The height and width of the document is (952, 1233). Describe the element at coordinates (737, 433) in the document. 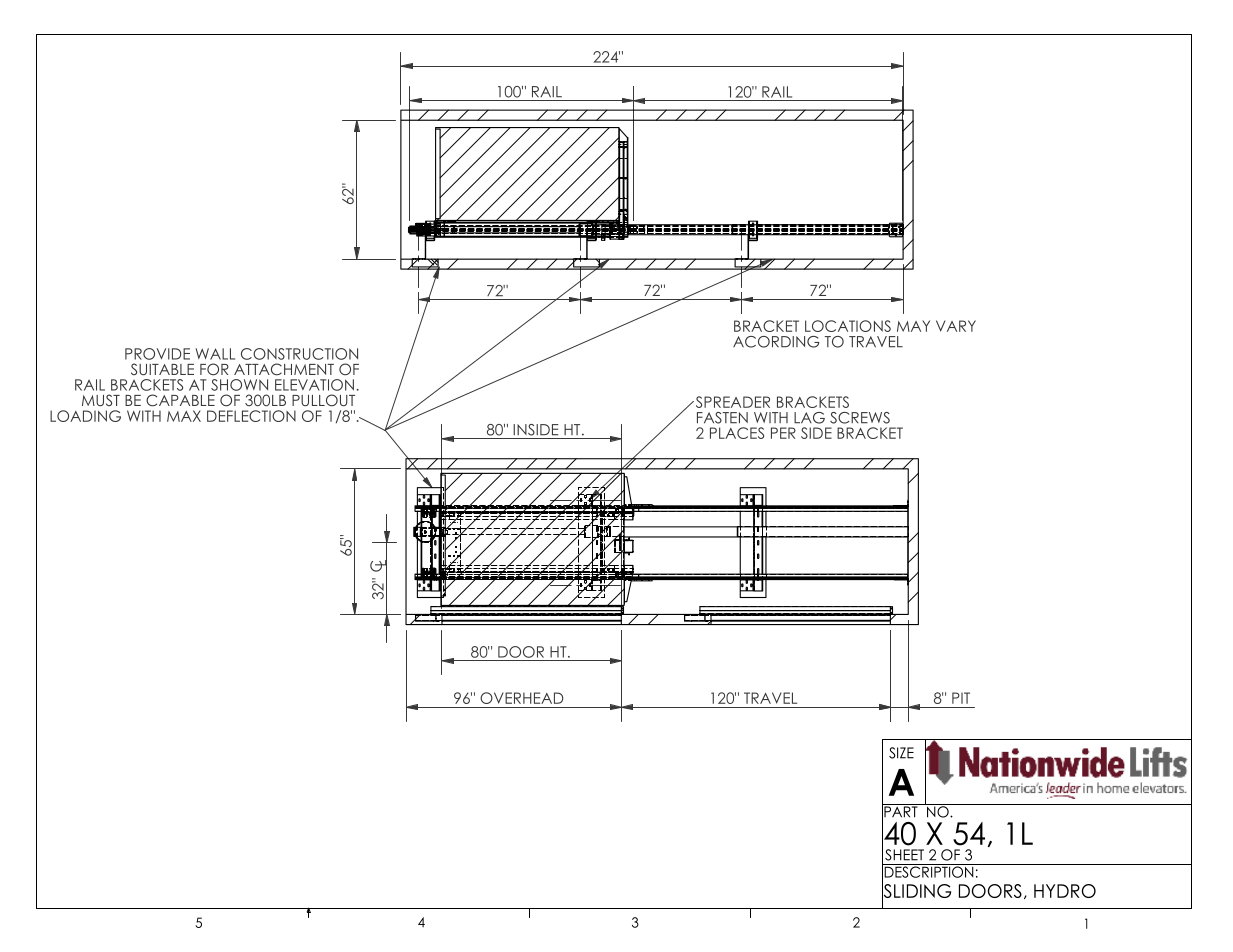

I see `PLACES` at that location.
